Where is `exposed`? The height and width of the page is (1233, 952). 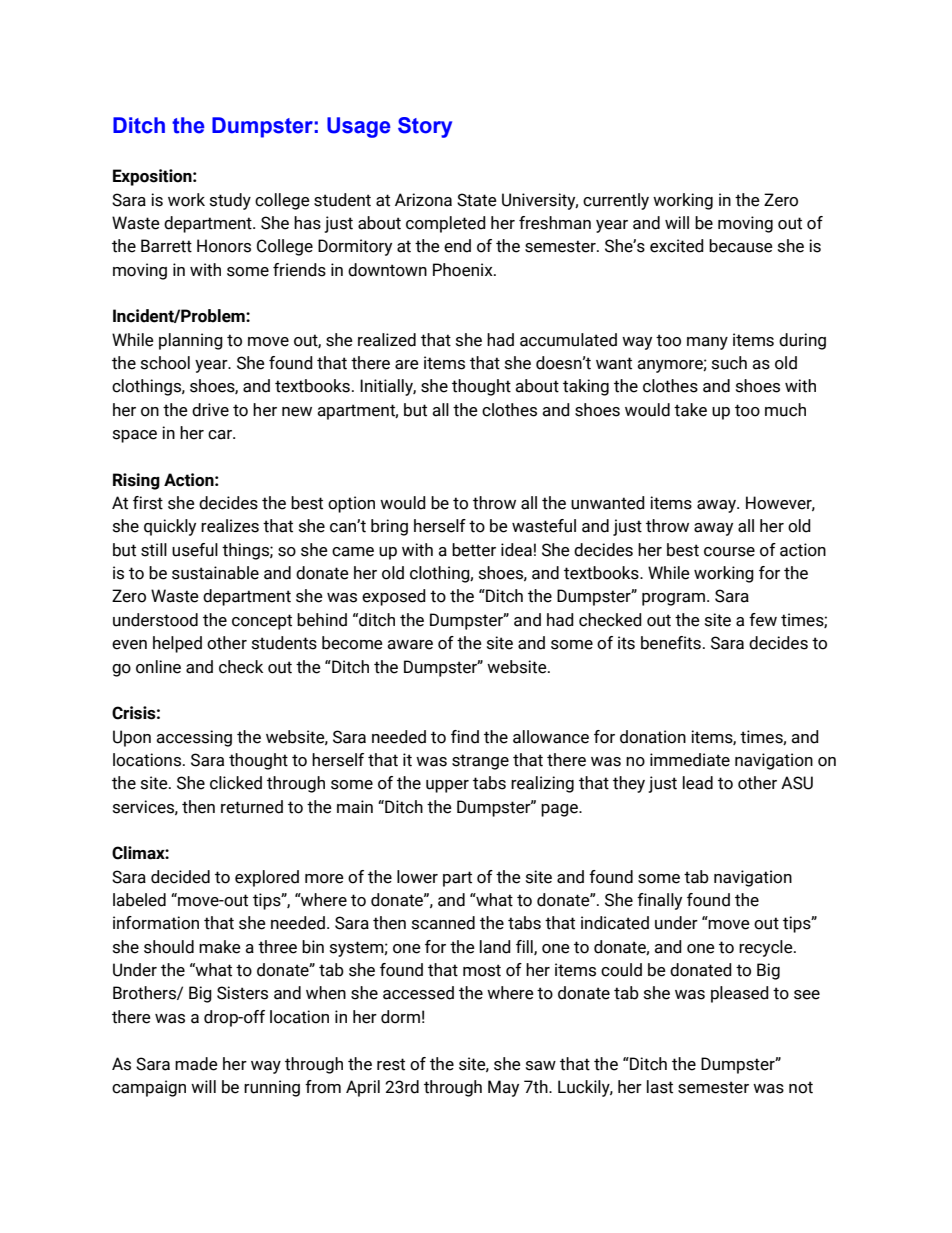 exposed is located at coordinates (394, 597).
